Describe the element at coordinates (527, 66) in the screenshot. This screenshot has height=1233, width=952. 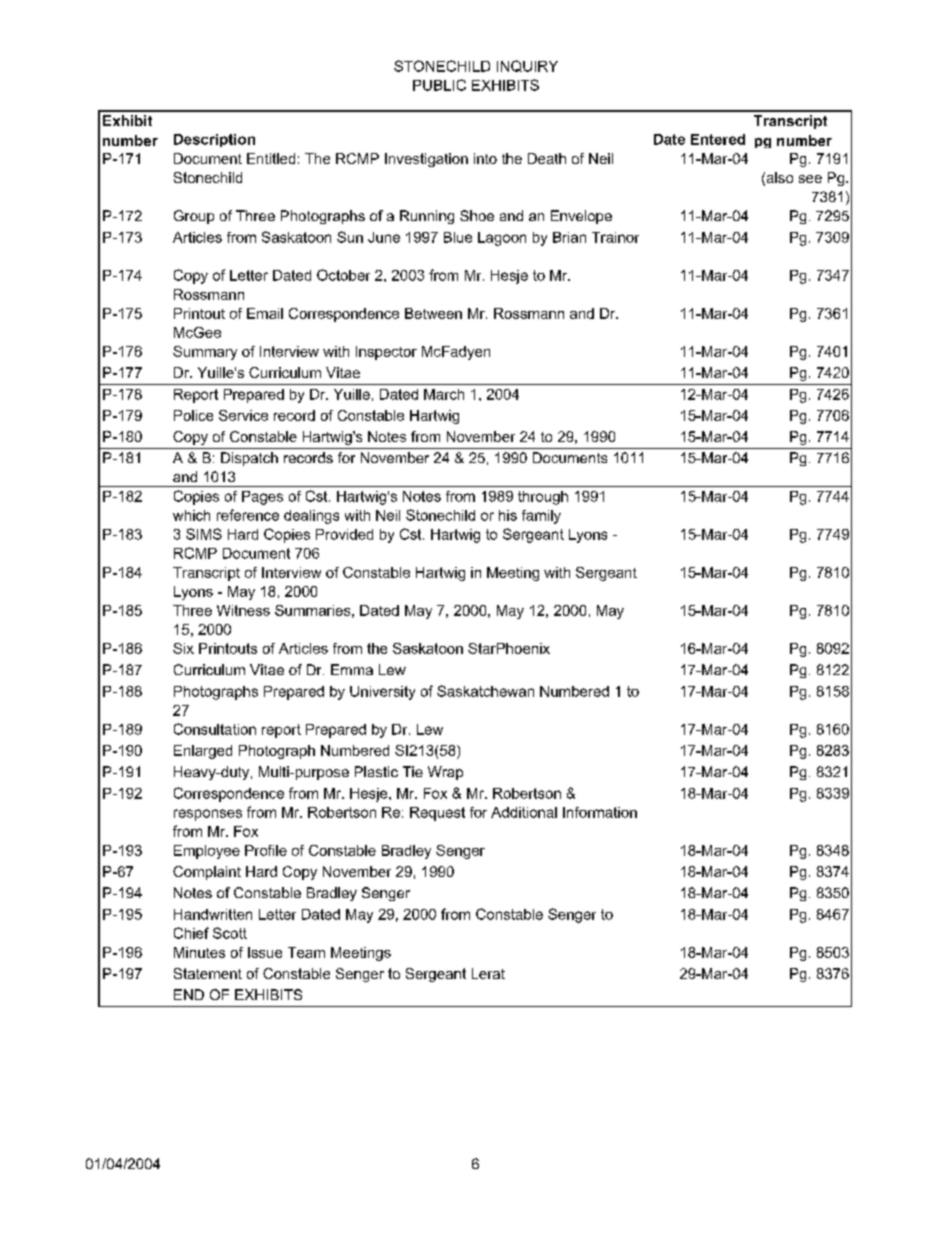
I see `INQUIRY` at that location.
